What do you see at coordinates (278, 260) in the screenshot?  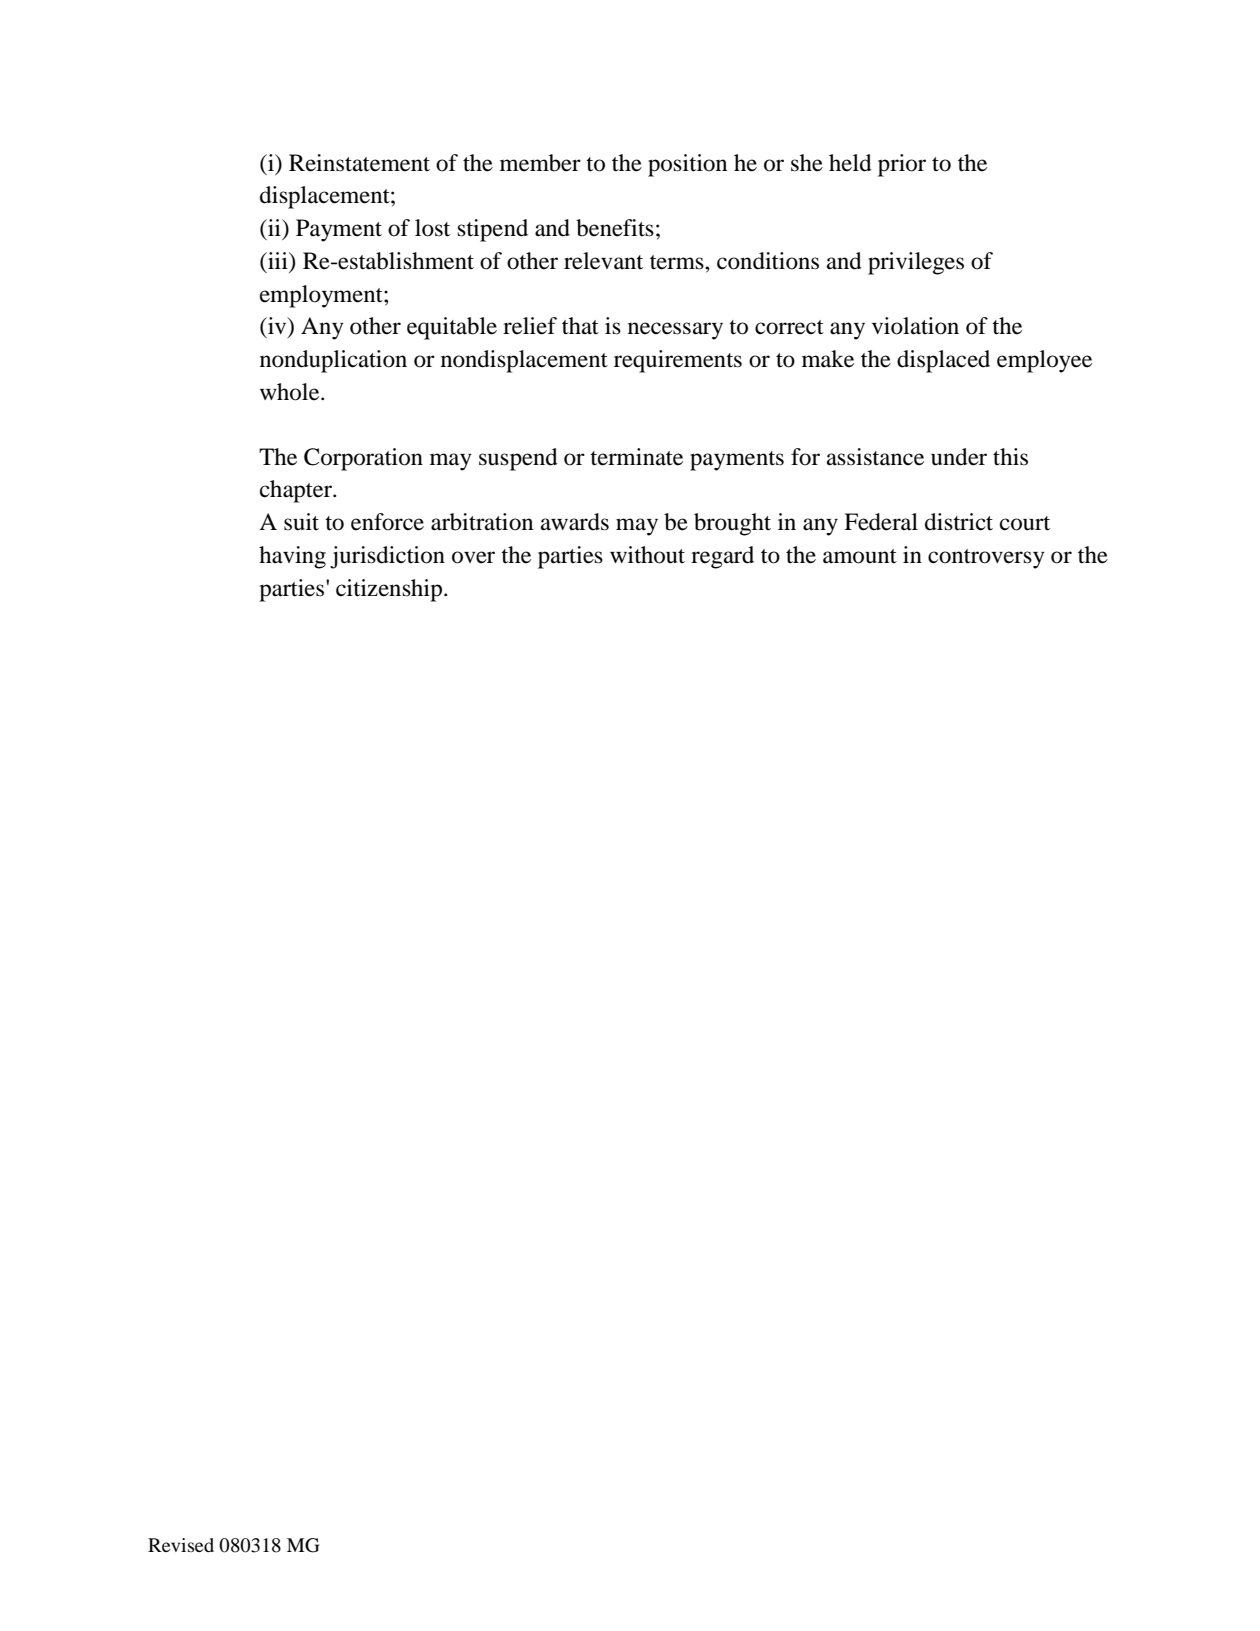 I see `iii` at bounding box center [278, 260].
